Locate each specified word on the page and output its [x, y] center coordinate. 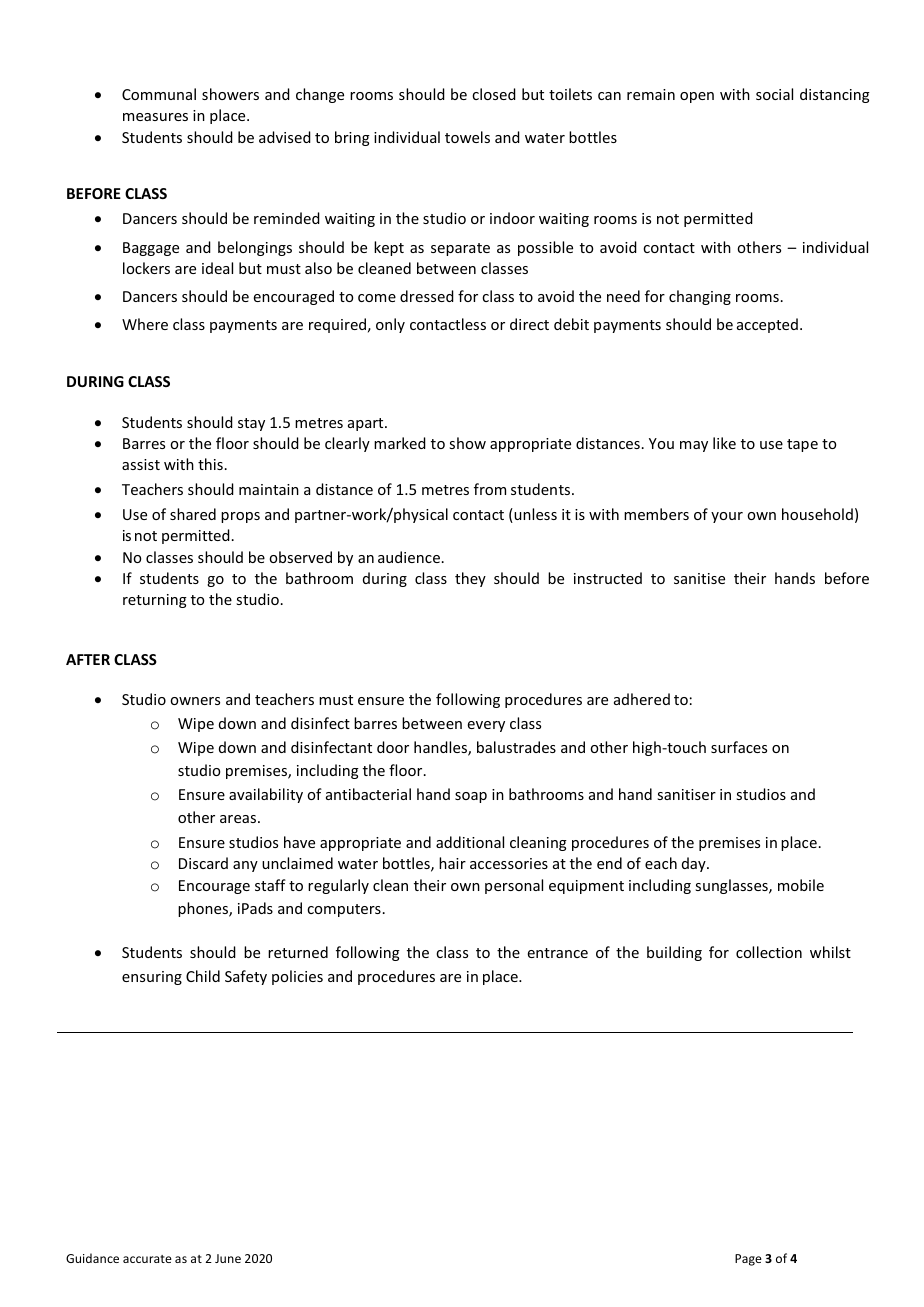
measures [155, 117]
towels [467, 137]
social [774, 94]
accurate [147, 1259]
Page [748, 1260]
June [228, 1258]
